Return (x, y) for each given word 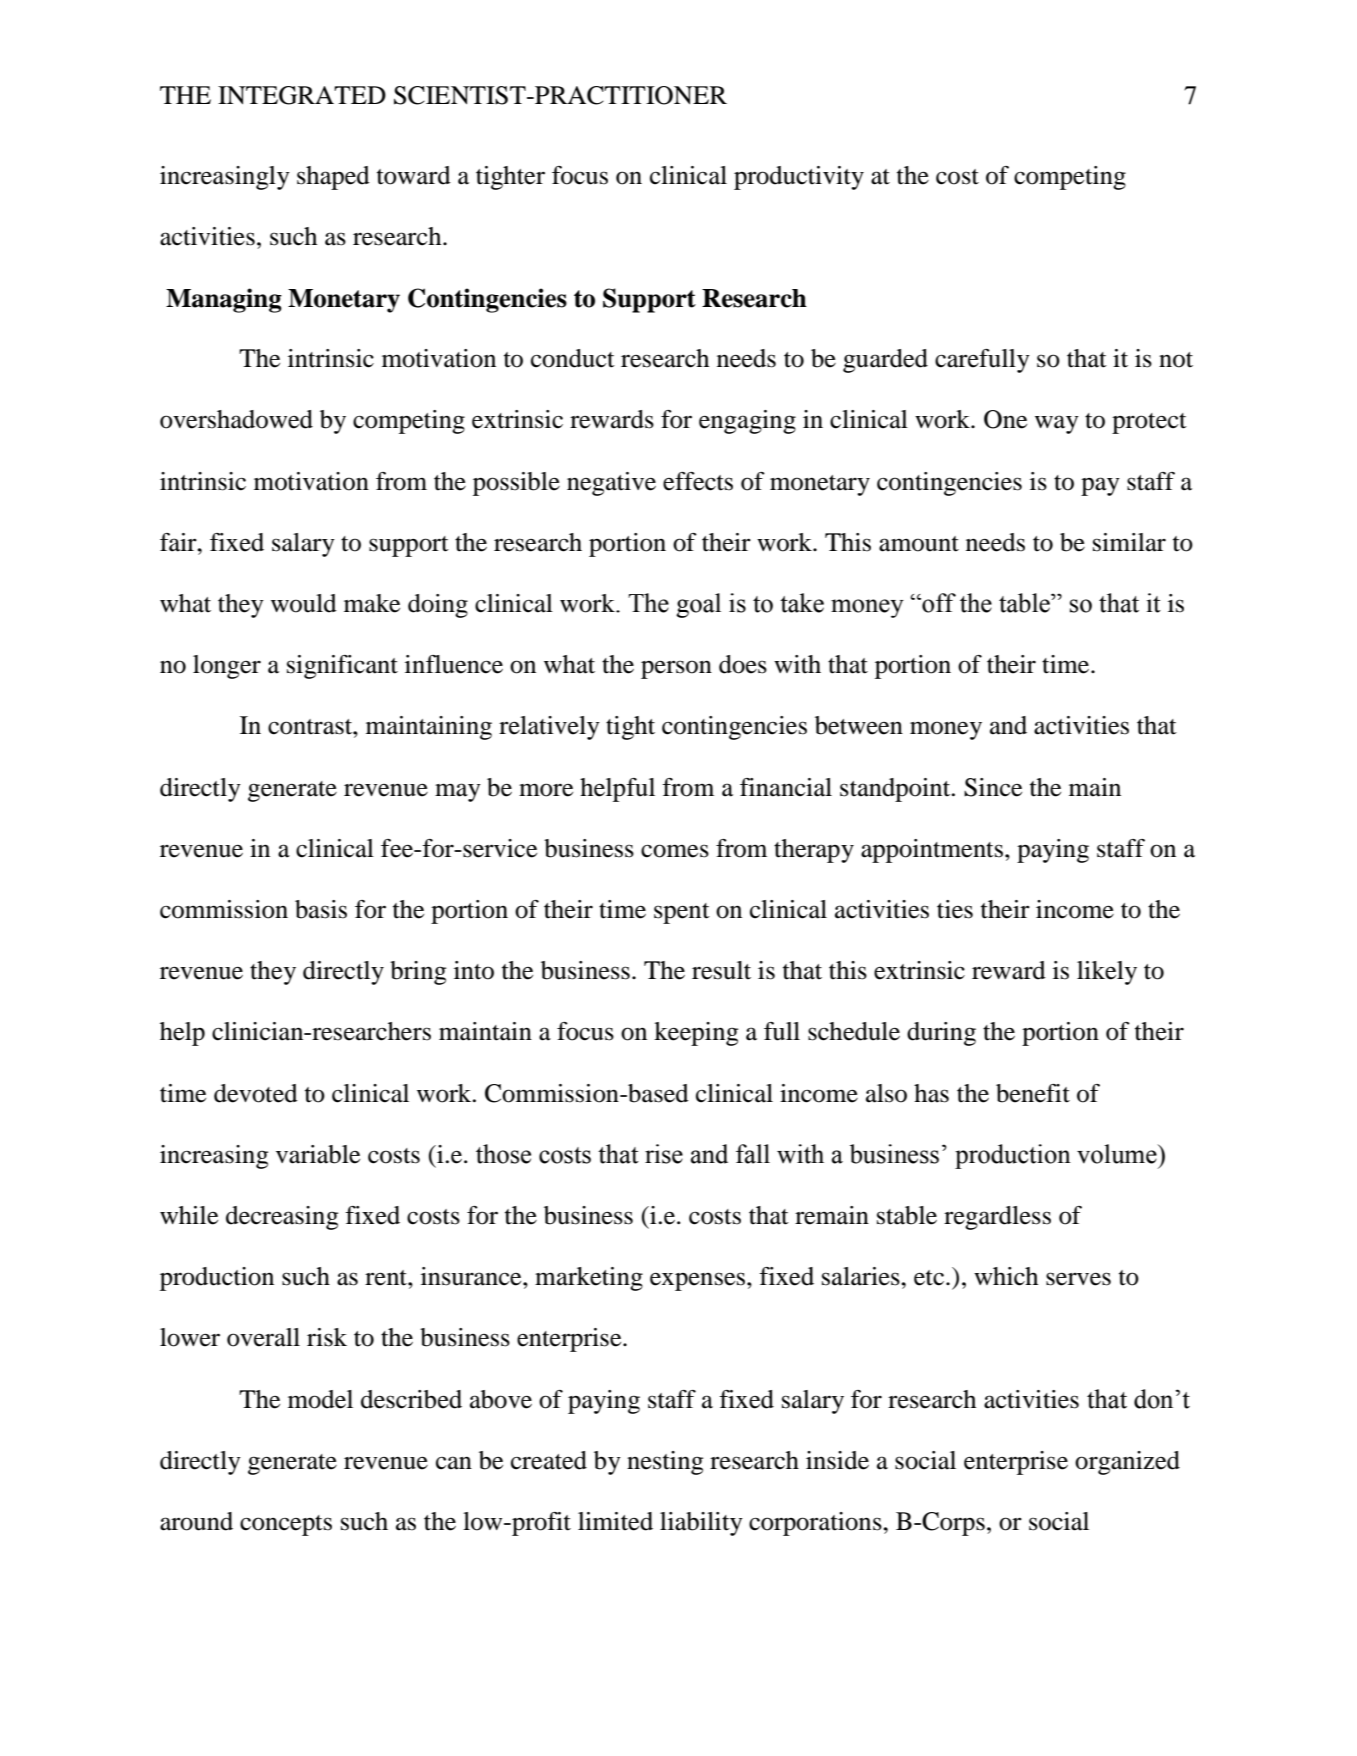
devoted (256, 1093)
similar (1129, 542)
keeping (696, 1034)
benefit (1033, 1093)
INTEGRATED (302, 95)
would (304, 603)
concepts (286, 1525)
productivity (799, 178)
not (1176, 360)
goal (698, 605)
